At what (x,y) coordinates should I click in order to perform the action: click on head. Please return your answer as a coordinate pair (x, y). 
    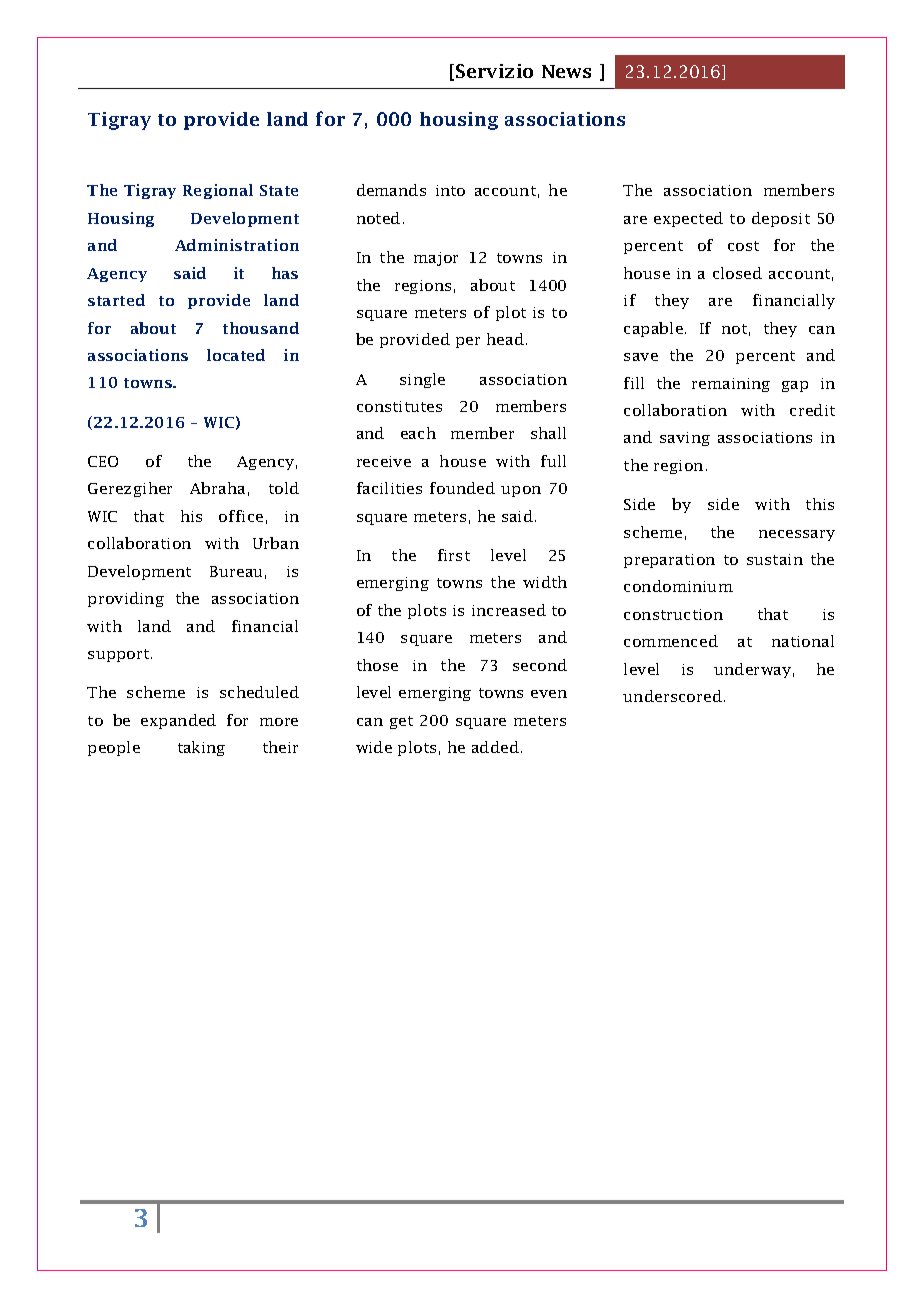
    Looking at the image, I should click on (505, 339).
